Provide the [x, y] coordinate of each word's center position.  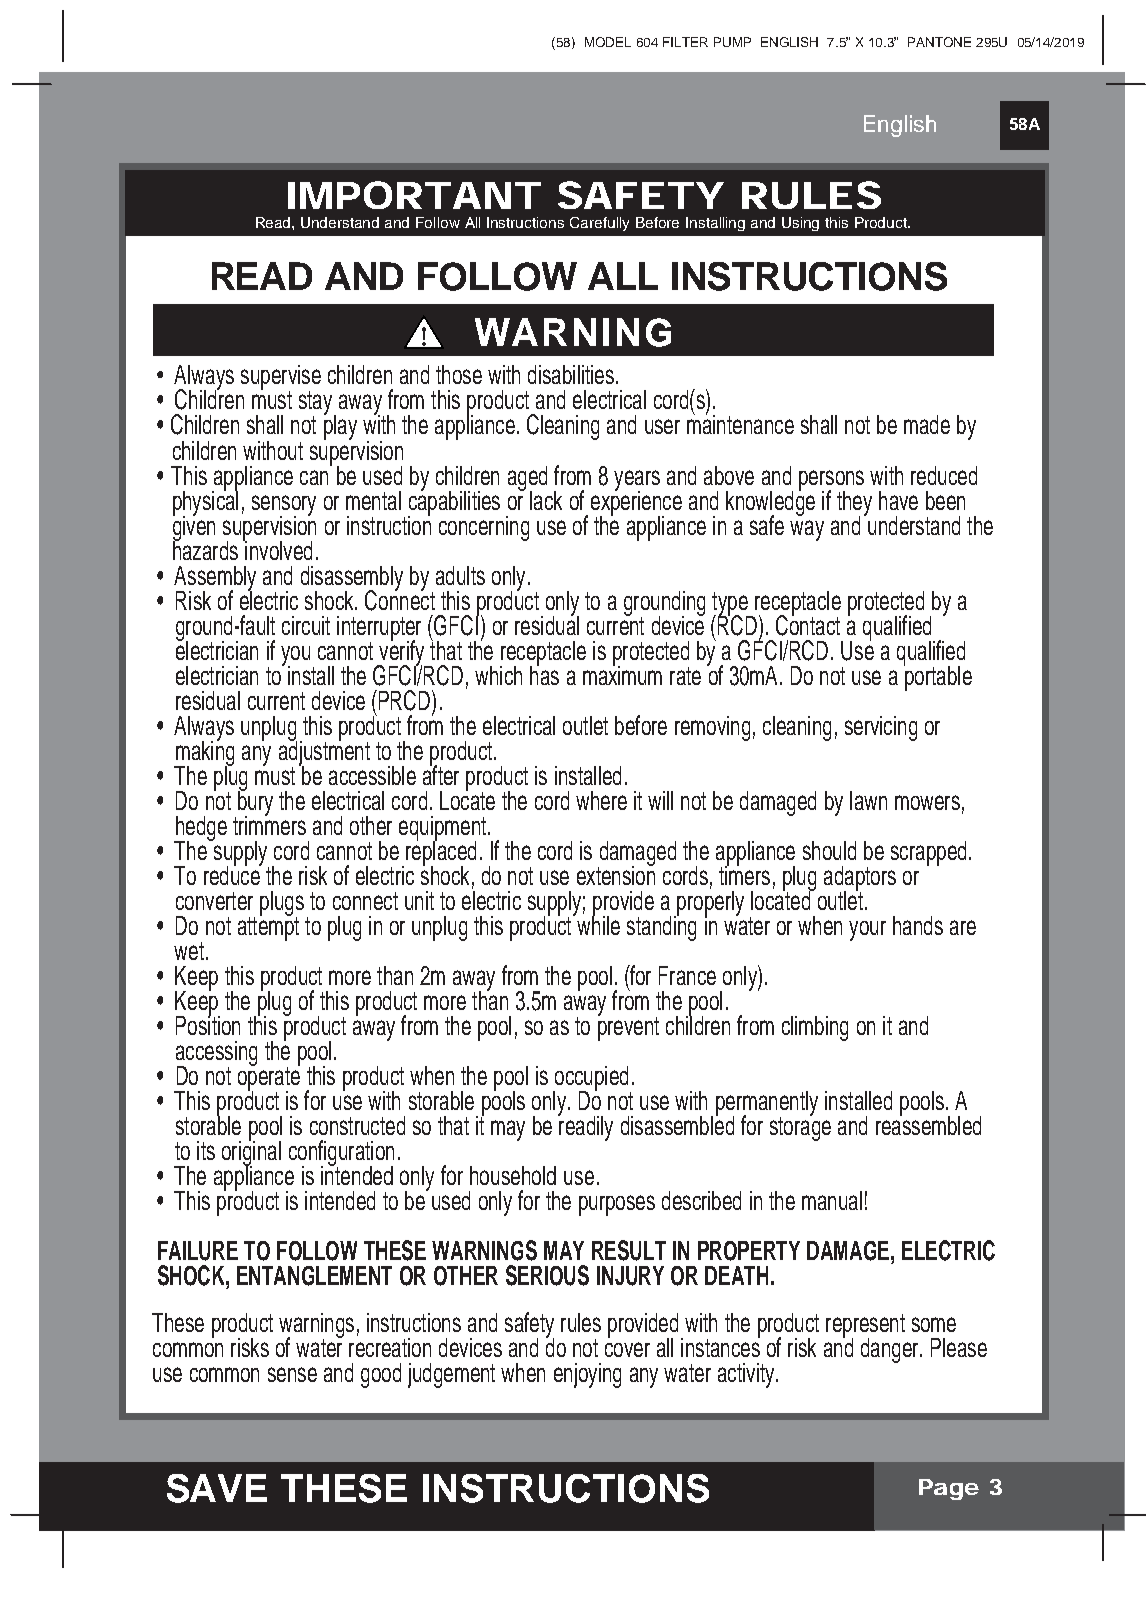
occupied [592, 1079]
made [927, 424]
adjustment [324, 753]
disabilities [571, 374]
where [601, 800]
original [251, 1153]
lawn [868, 800]
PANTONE [939, 42]
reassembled [928, 1124]
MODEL [608, 42]
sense [292, 1374]
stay [315, 404]
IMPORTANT [412, 195]
